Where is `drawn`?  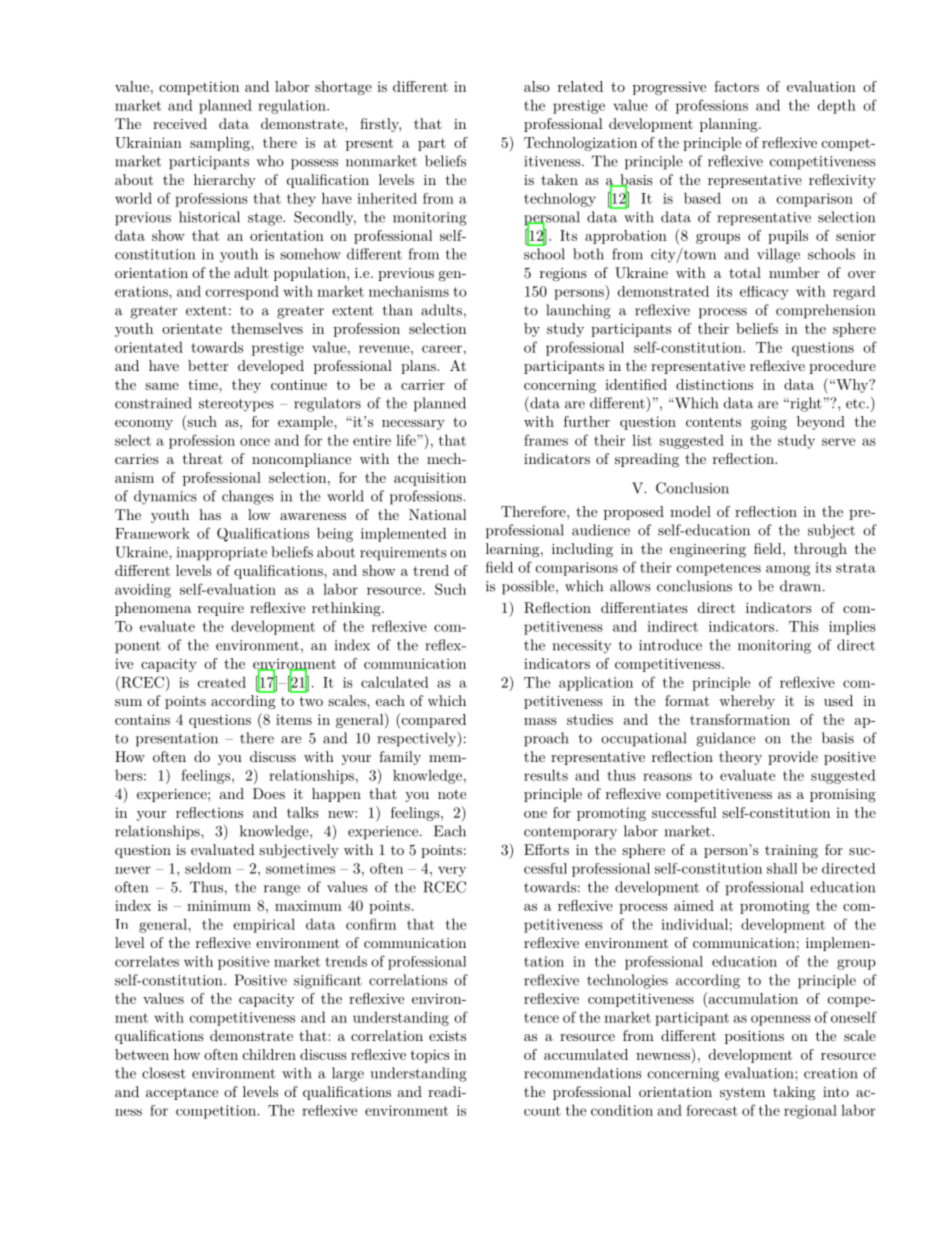
drawn is located at coordinates (802, 586).
